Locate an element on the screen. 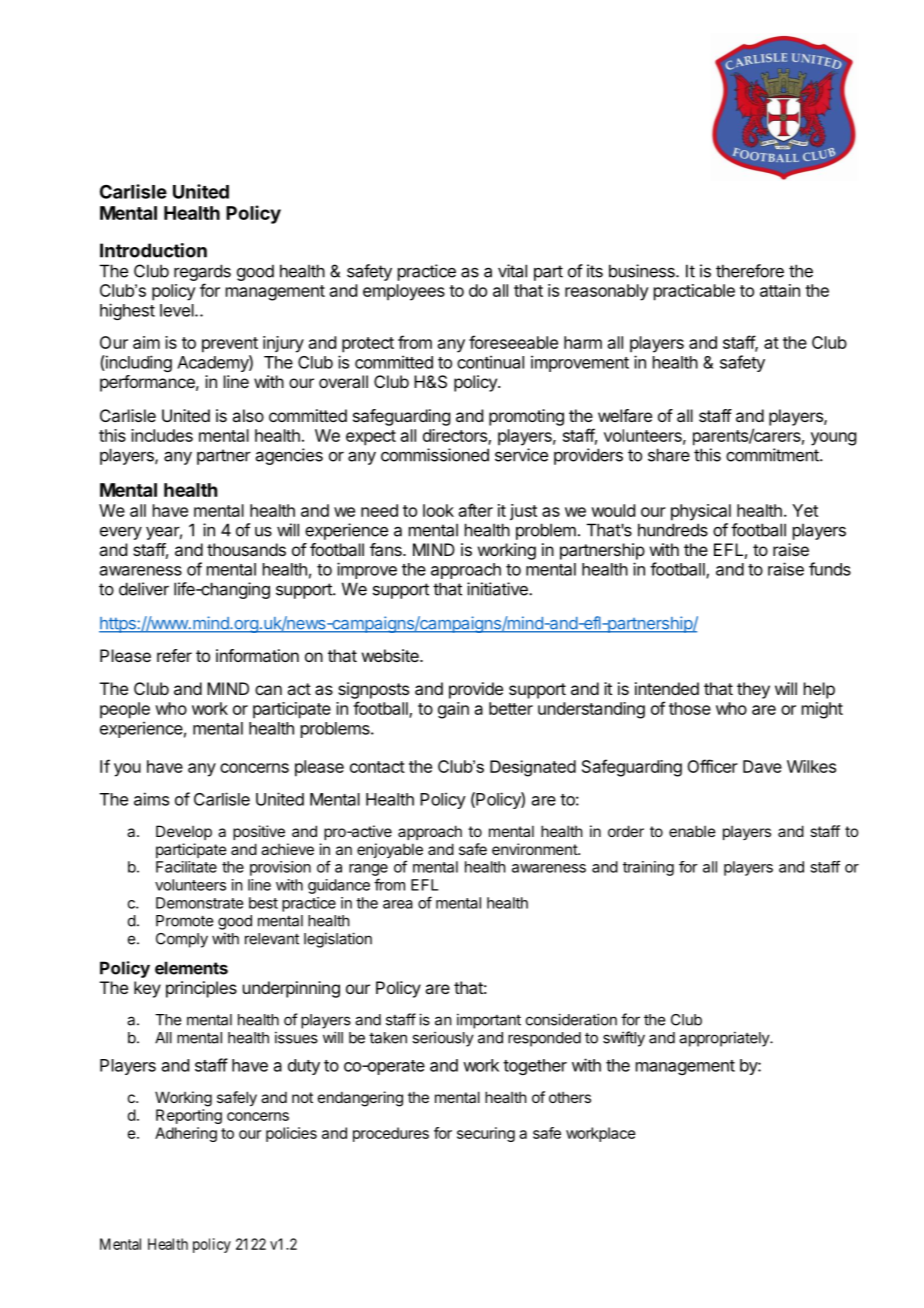 This screenshot has width=924, height=1308. gain is located at coordinates (453, 710).
